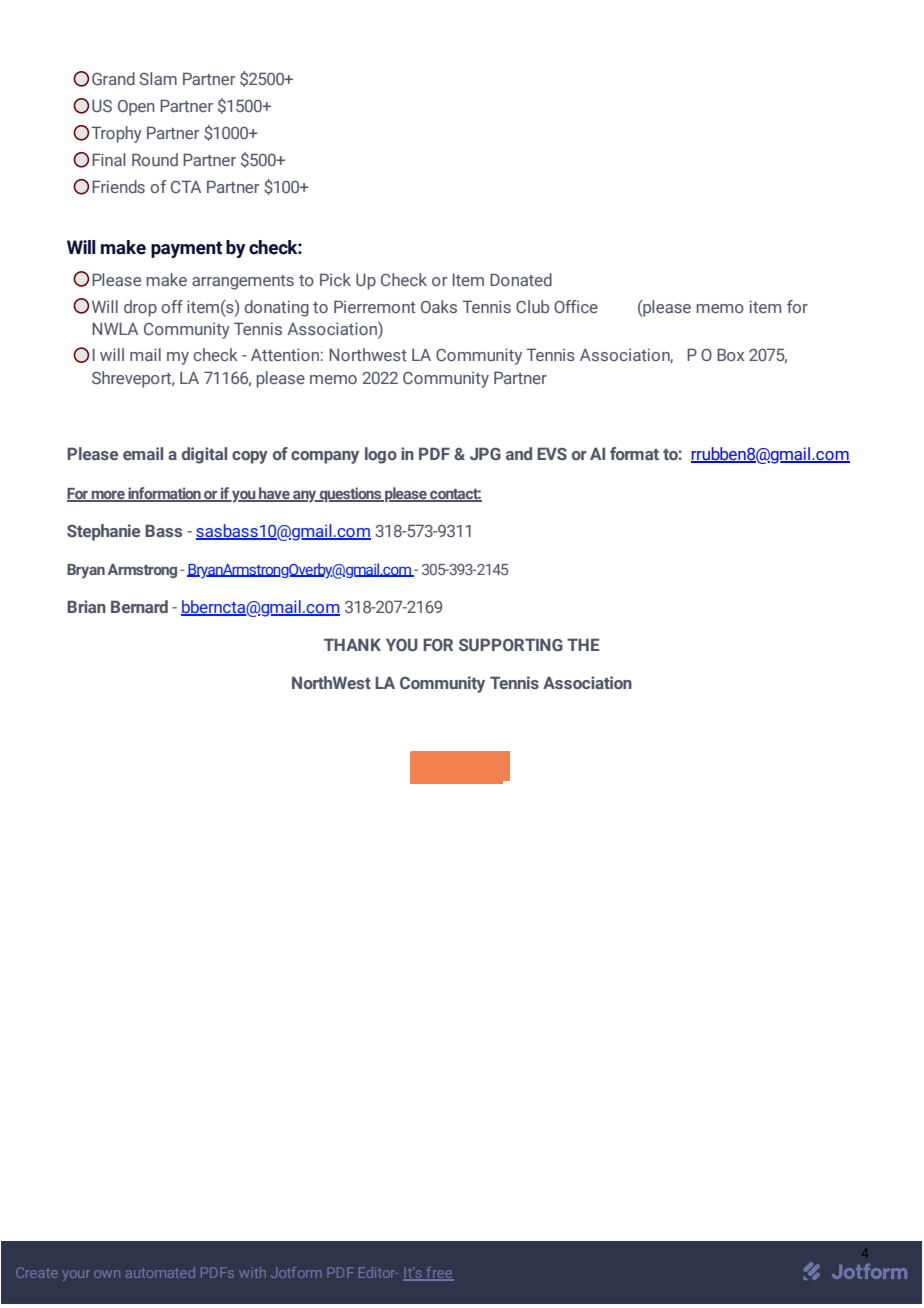 This page has width=924, height=1308. What do you see at coordinates (521, 279) in the page?
I see `Donated` at bounding box center [521, 279].
